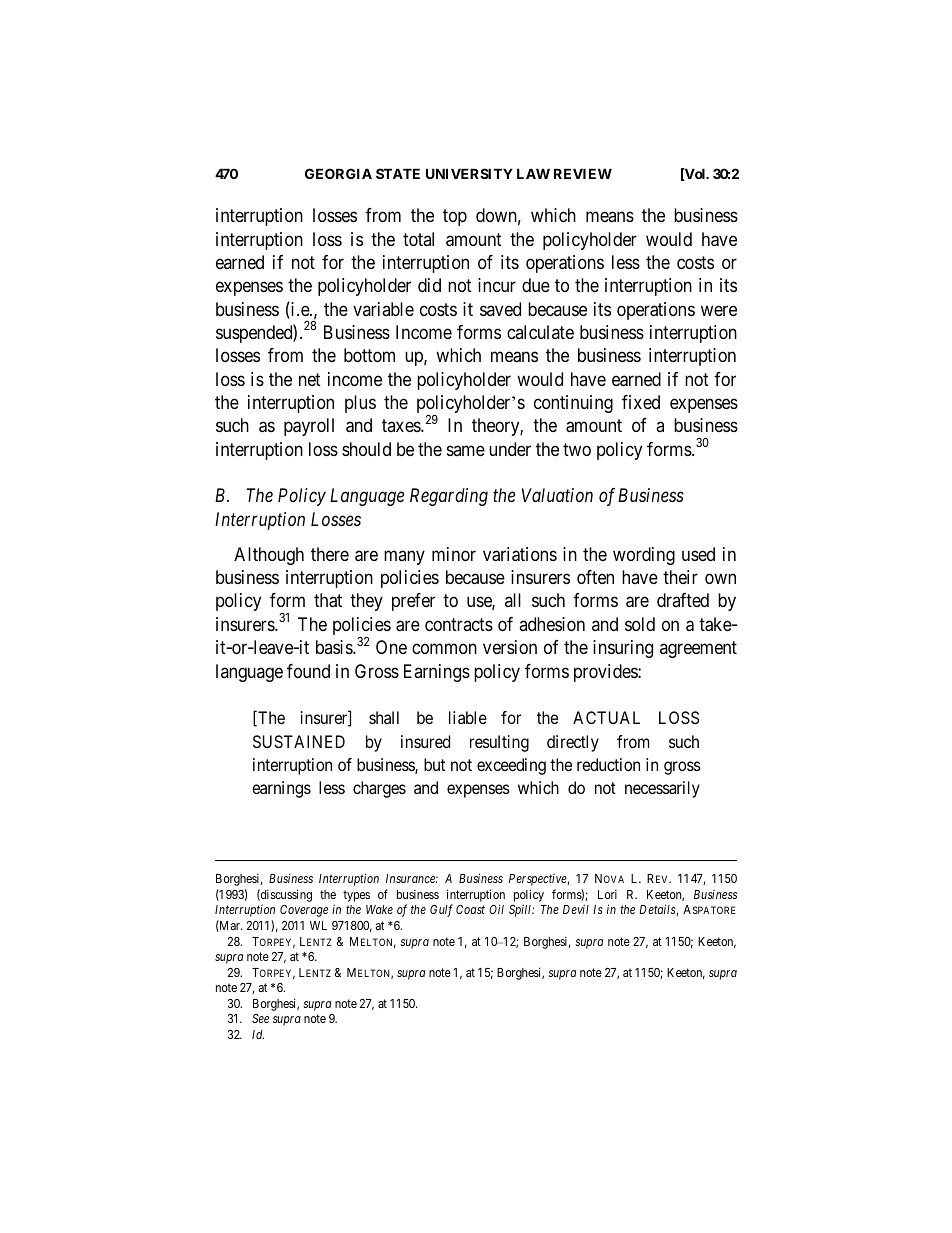  I want to click on GEORGIA, so click(338, 173).
